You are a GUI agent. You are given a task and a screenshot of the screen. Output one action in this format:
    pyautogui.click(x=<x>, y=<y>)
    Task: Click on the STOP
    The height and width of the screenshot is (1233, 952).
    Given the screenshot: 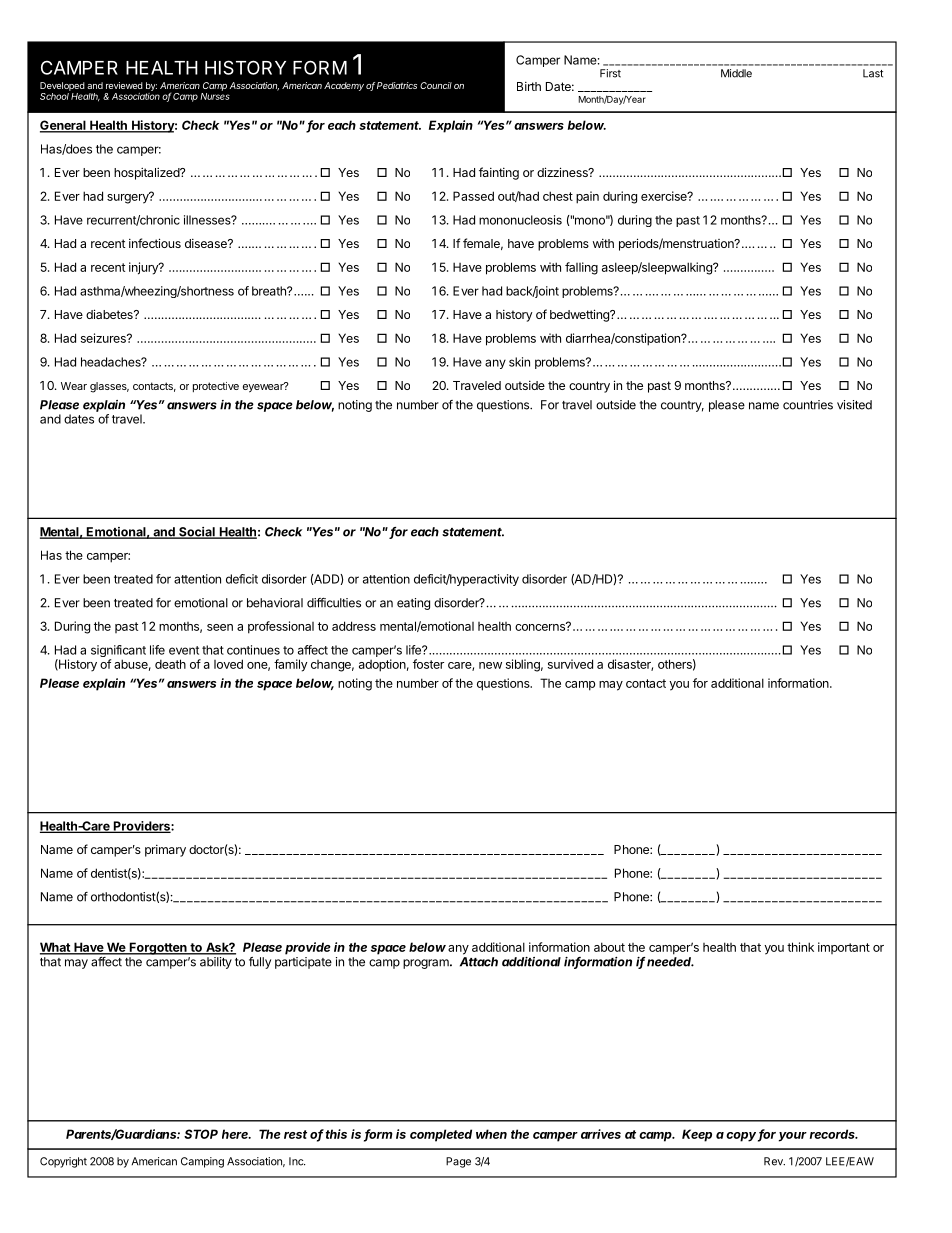 What is the action you would take?
    pyautogui.click(x=201, y=1134)
